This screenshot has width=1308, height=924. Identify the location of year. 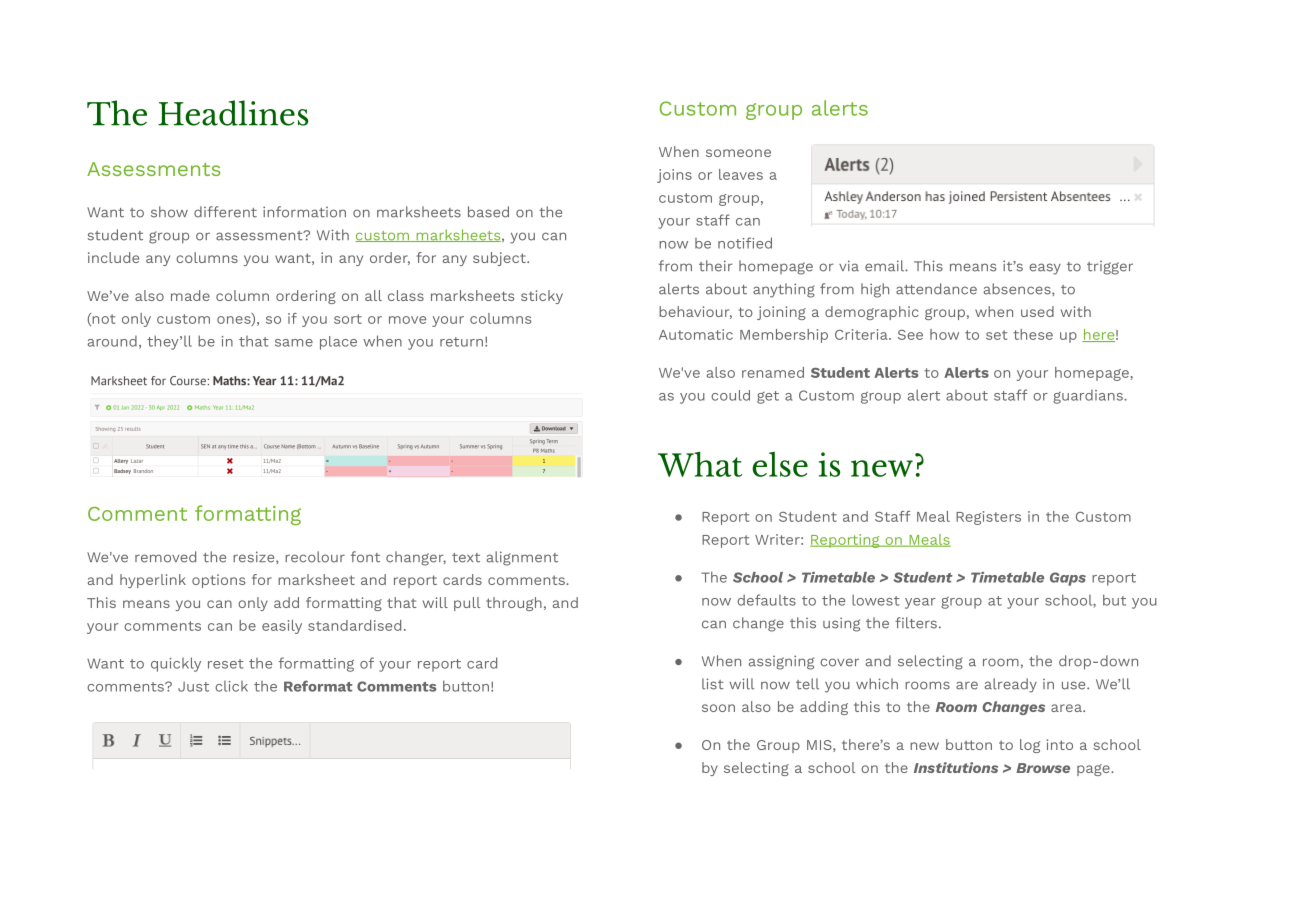
(920, 603).
